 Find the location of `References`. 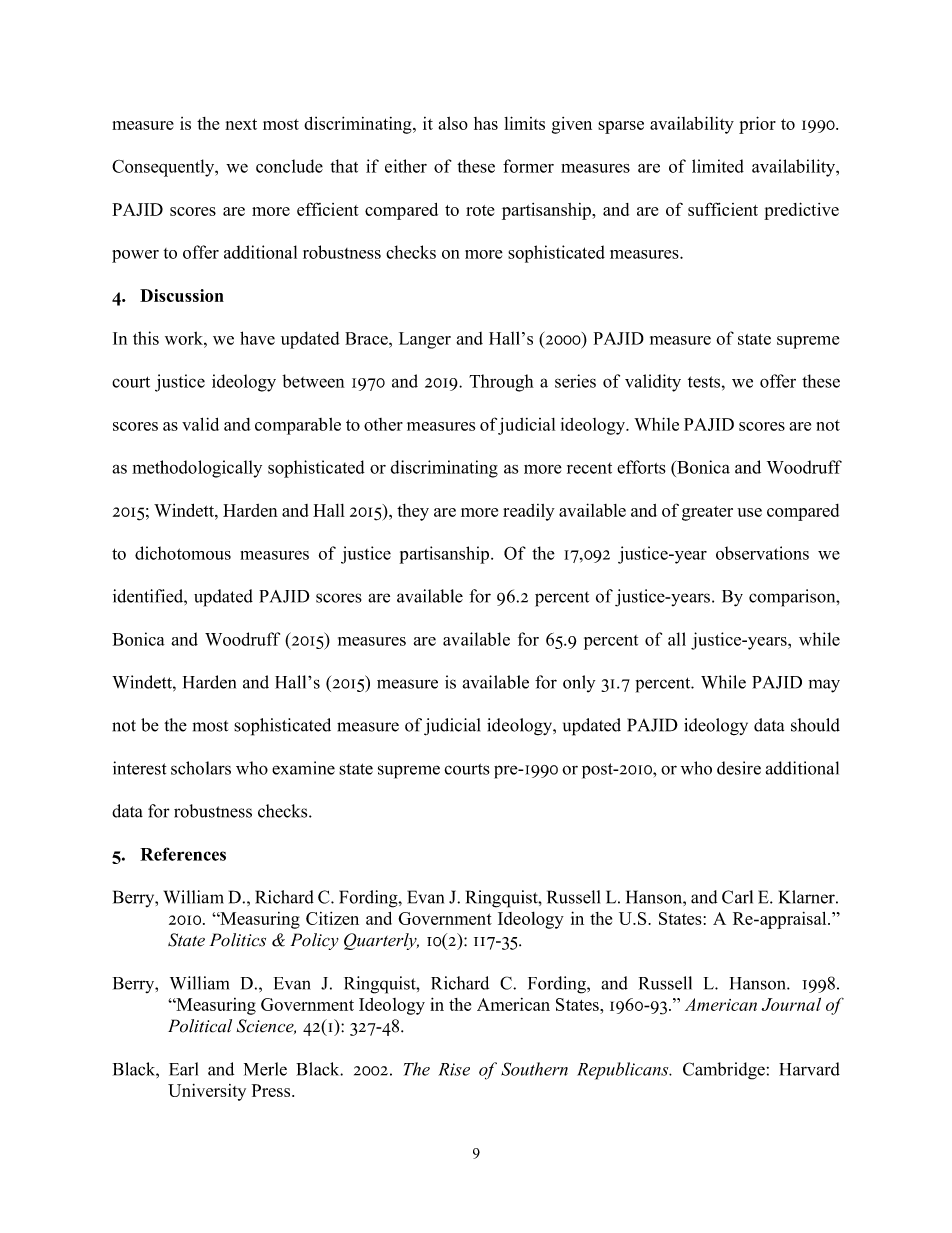

References is located at coordinates (183, 854).
